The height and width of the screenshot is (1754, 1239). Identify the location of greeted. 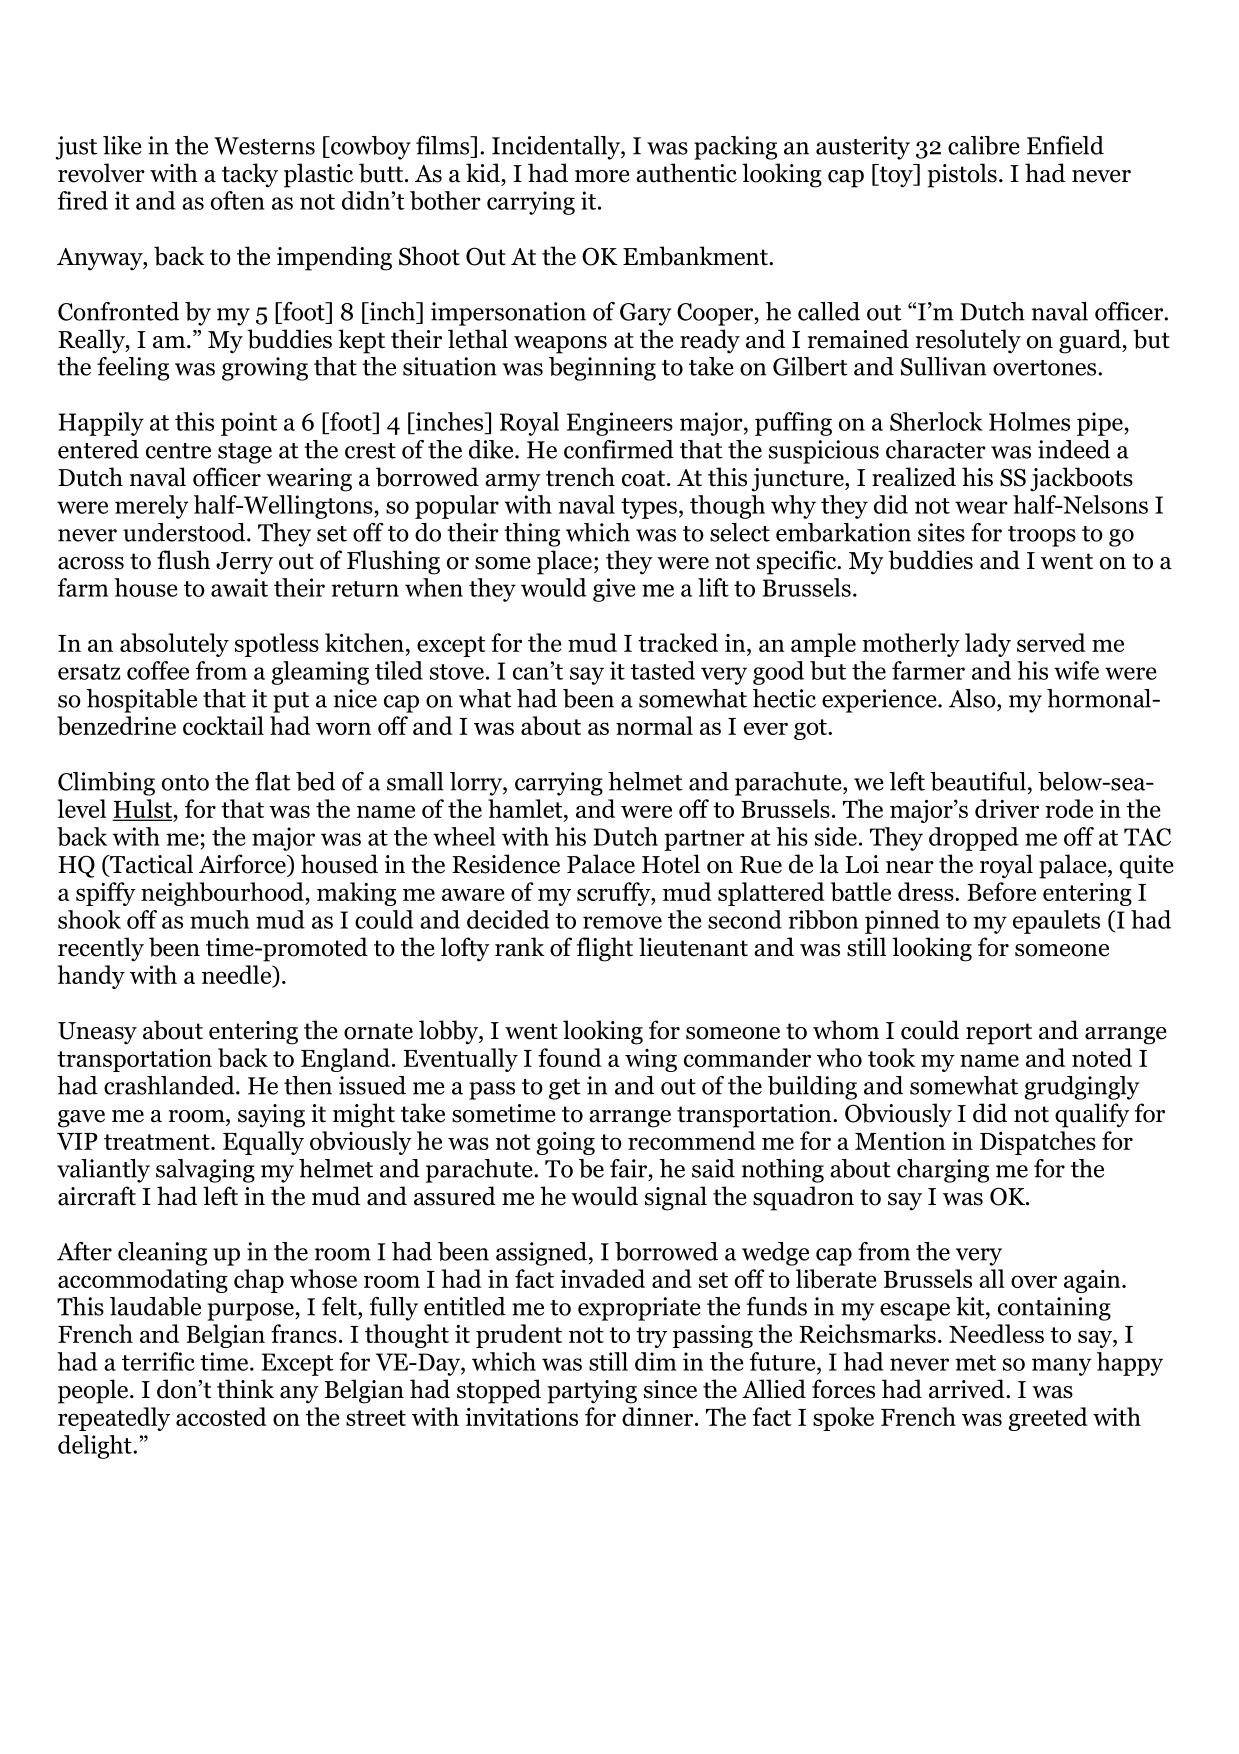
(1048, 1419).
